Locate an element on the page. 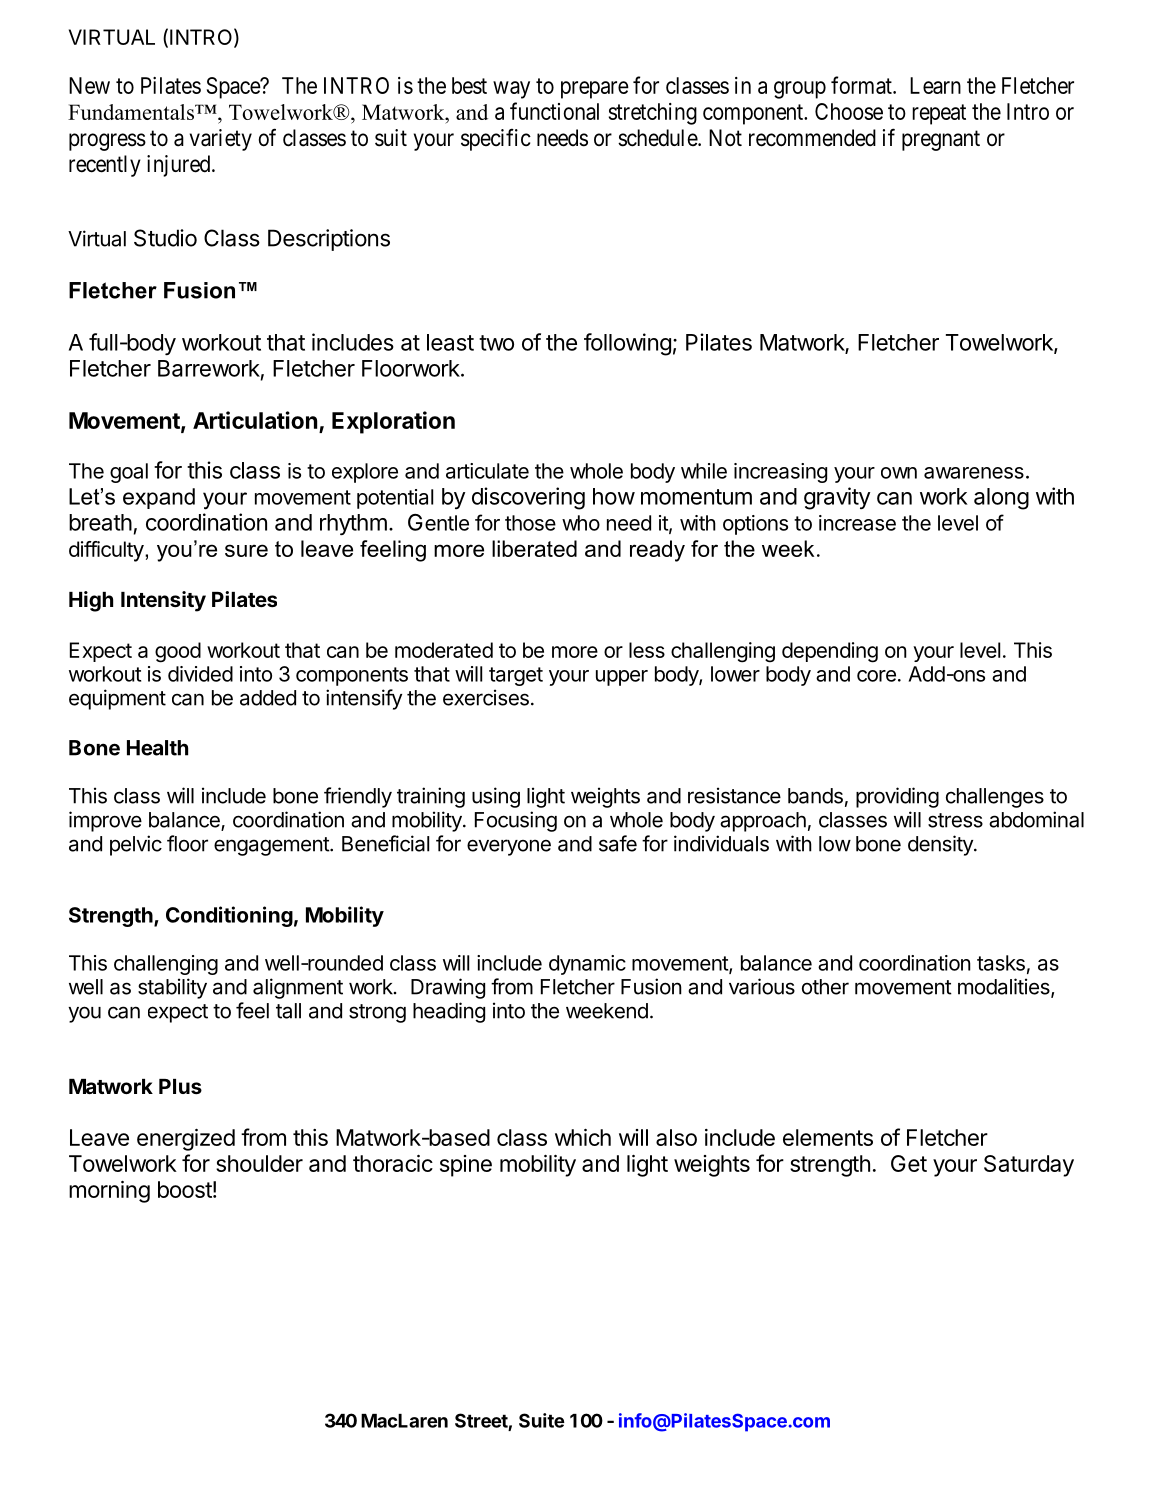  functional is located at coordinates (554, 111).
